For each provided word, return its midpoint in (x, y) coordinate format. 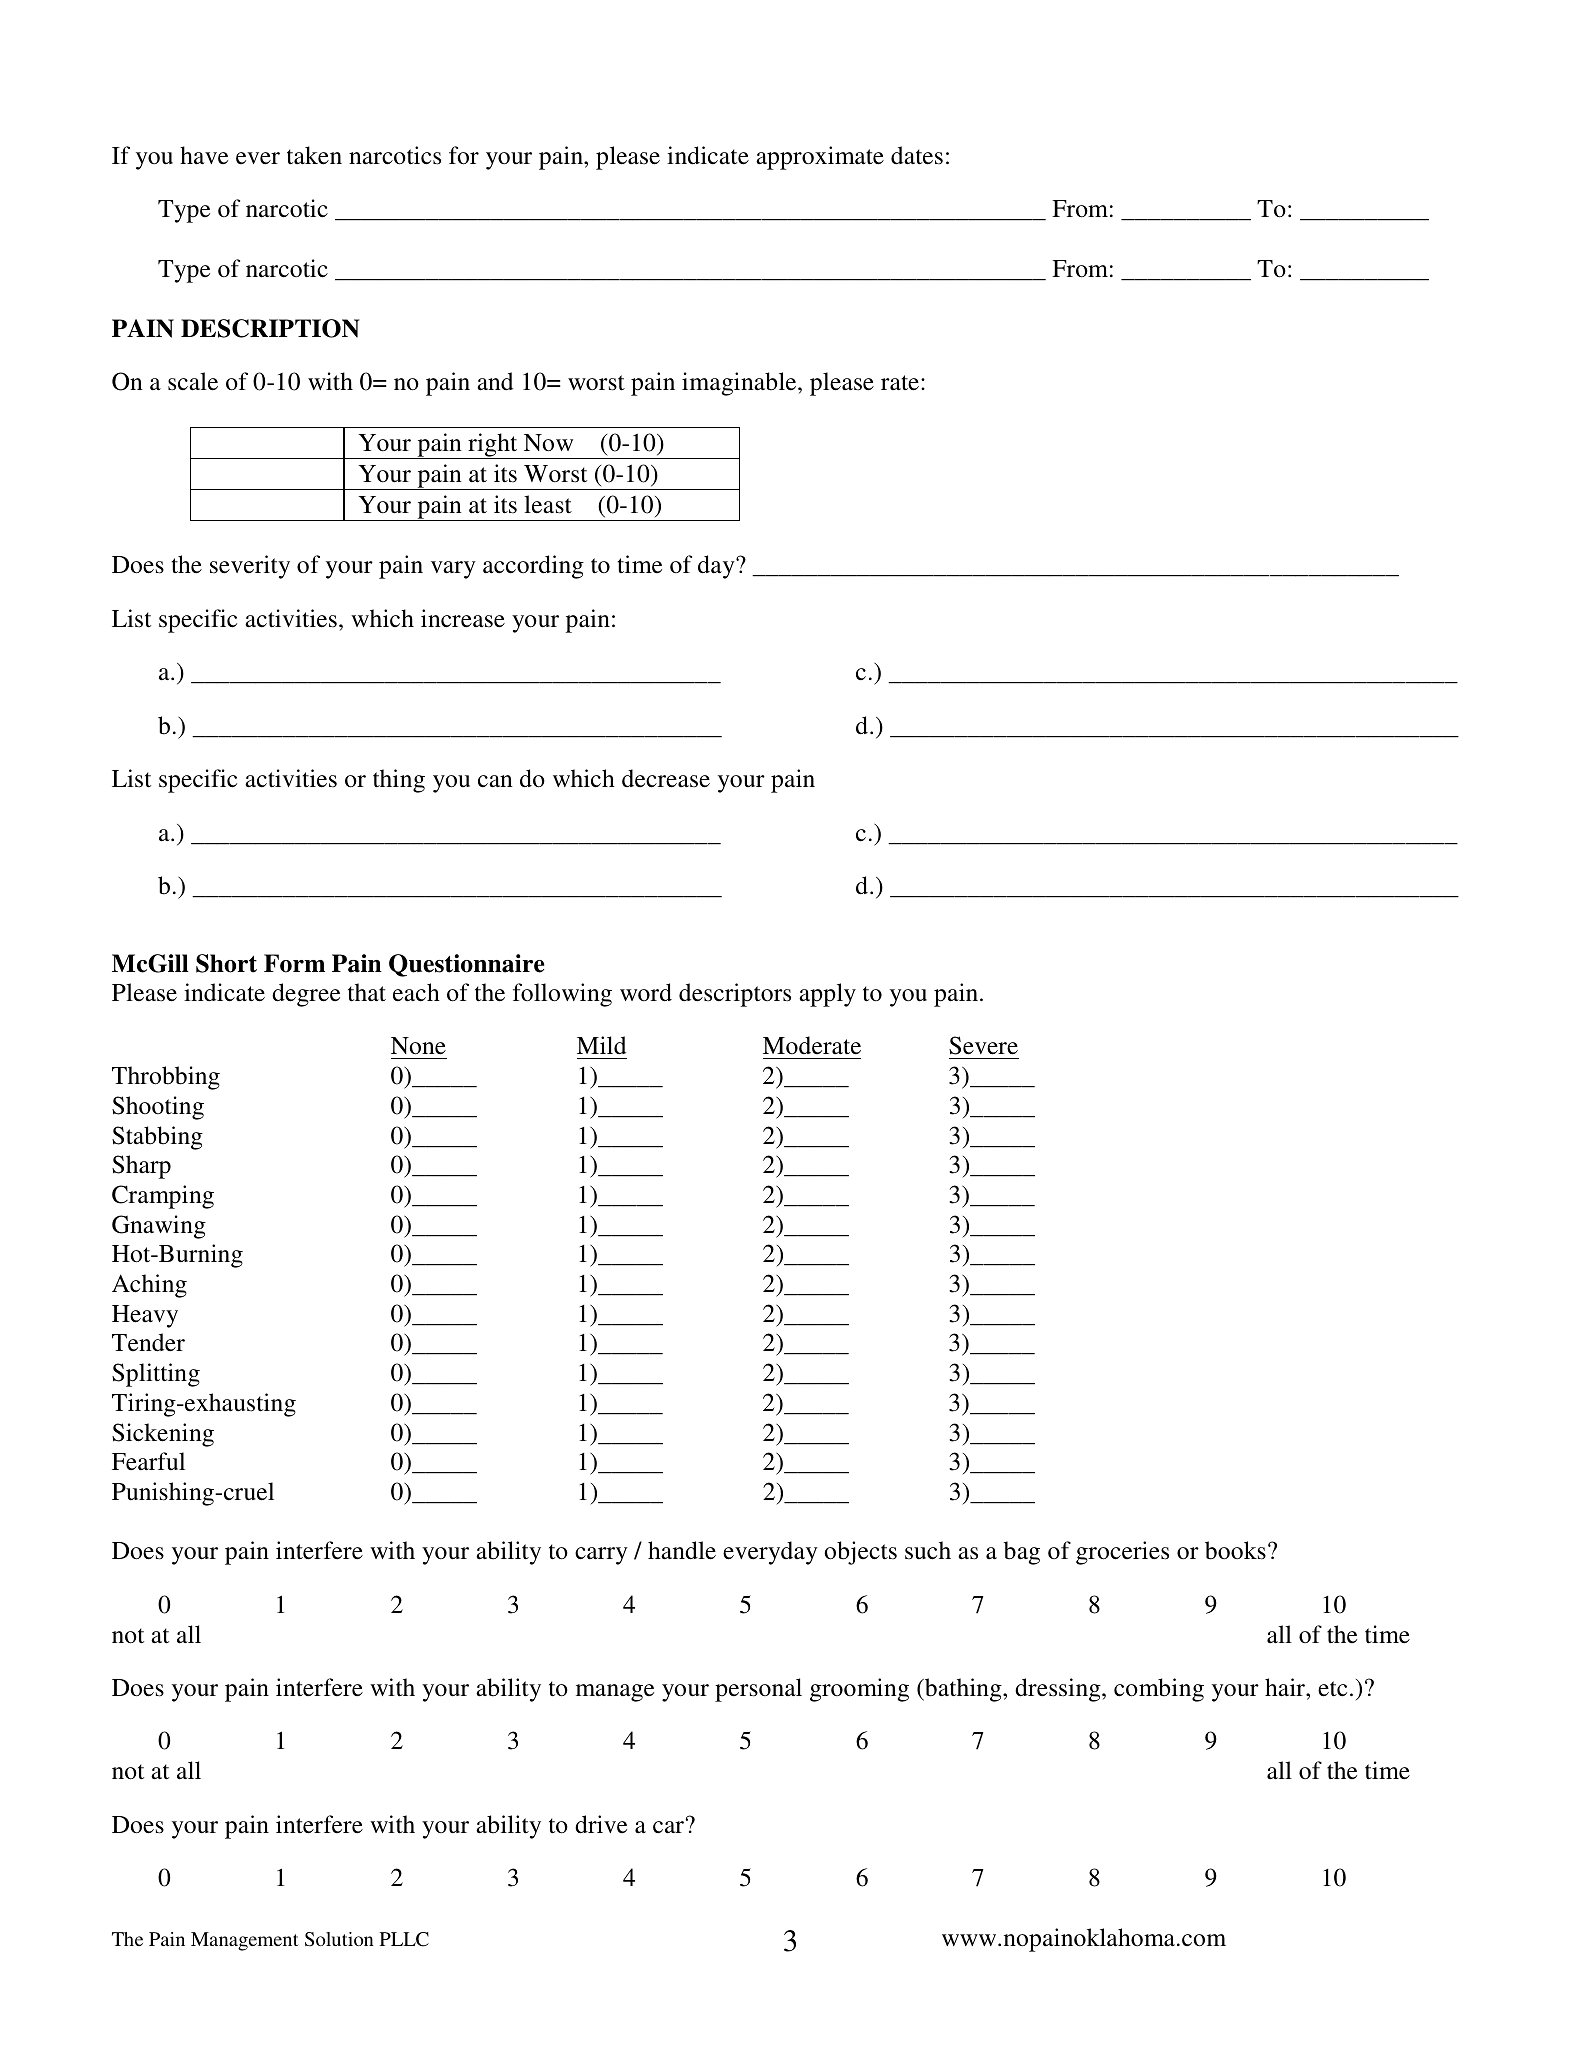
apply (827, 995)
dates (917, 155)
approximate (820, 158)
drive (601, 1824)
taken (314, 155)
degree (306, 995)
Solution (339, 1939)
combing (1159, 1690)
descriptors (735, 995)
